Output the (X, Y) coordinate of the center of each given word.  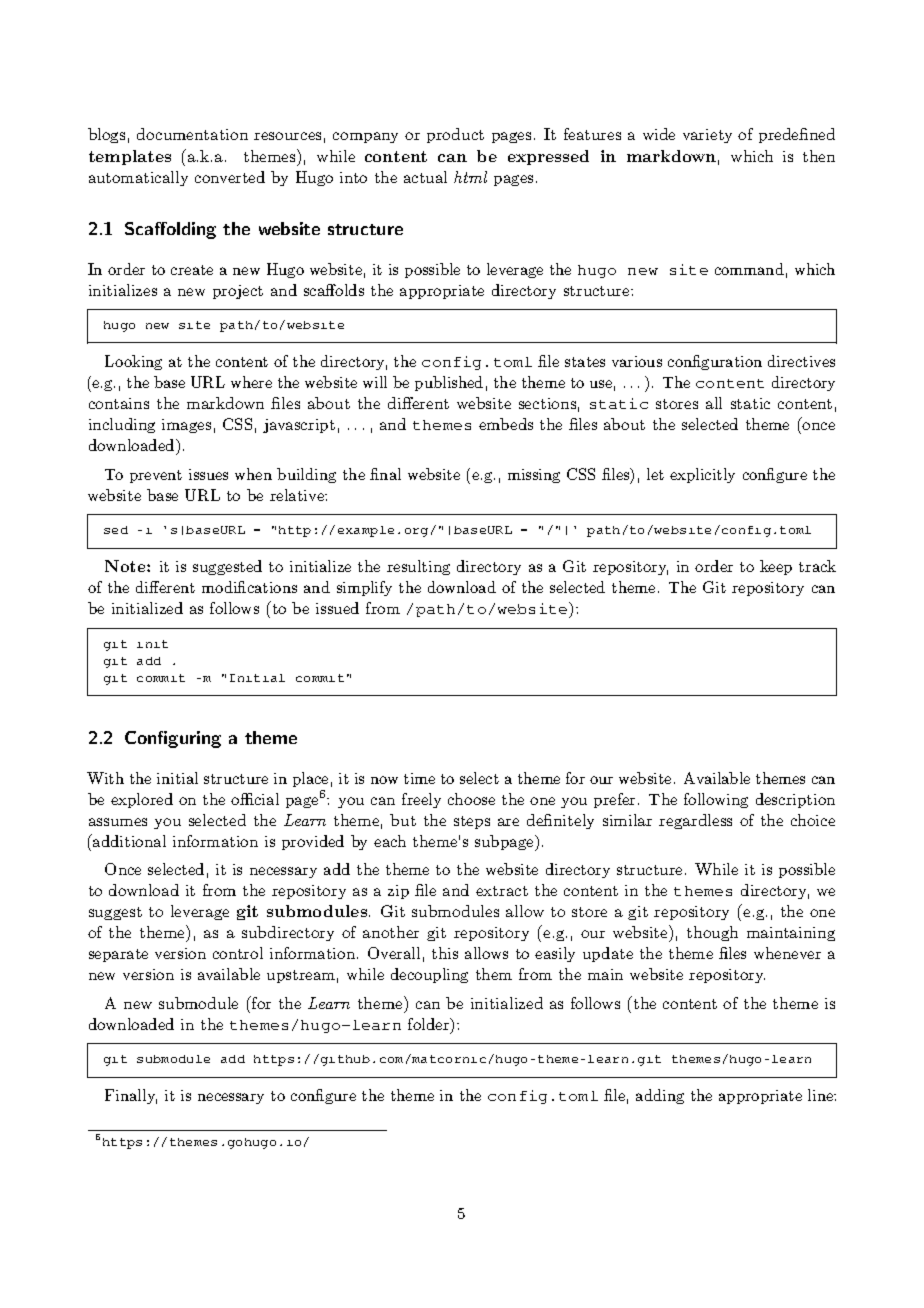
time (419, 778)
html (470, 177)
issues (208, 474)
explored (142, 800)
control (238, 953)
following (716, 800)
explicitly (702, 475)
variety (707, 136)
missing (534, 476)
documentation (192, 134)
